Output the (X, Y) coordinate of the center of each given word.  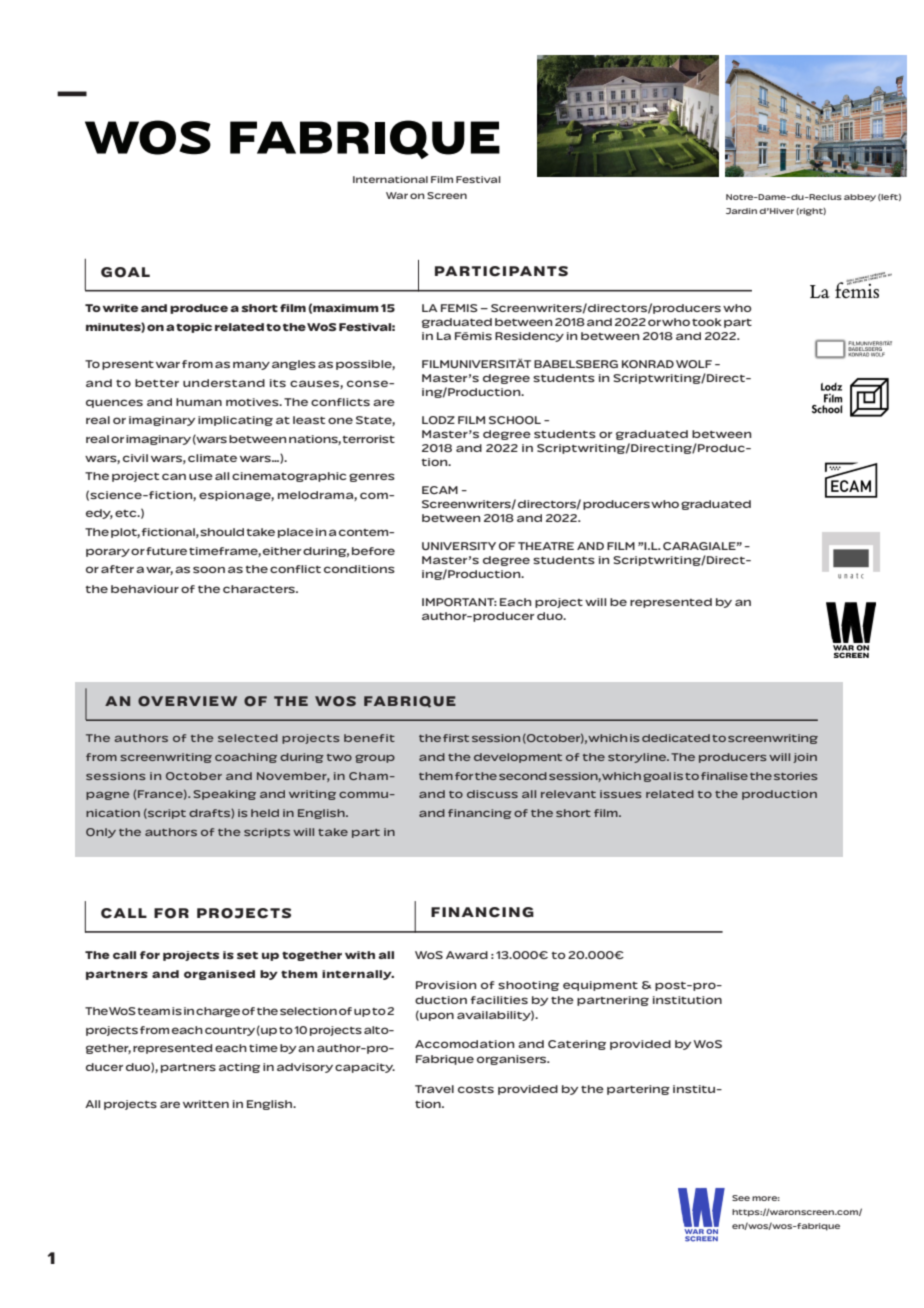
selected (248, 738)
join (805, 758)
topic (194, 328)
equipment (600, 986)
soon (209, 569)
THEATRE (546, 546)
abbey (860, 198)
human (199, 402)
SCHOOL (515, 420)
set (247, 955)
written (206, 1104)
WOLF (694, 364)
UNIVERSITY (459, 546)
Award (467, 955)
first (456, 738)
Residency (529, 337)
